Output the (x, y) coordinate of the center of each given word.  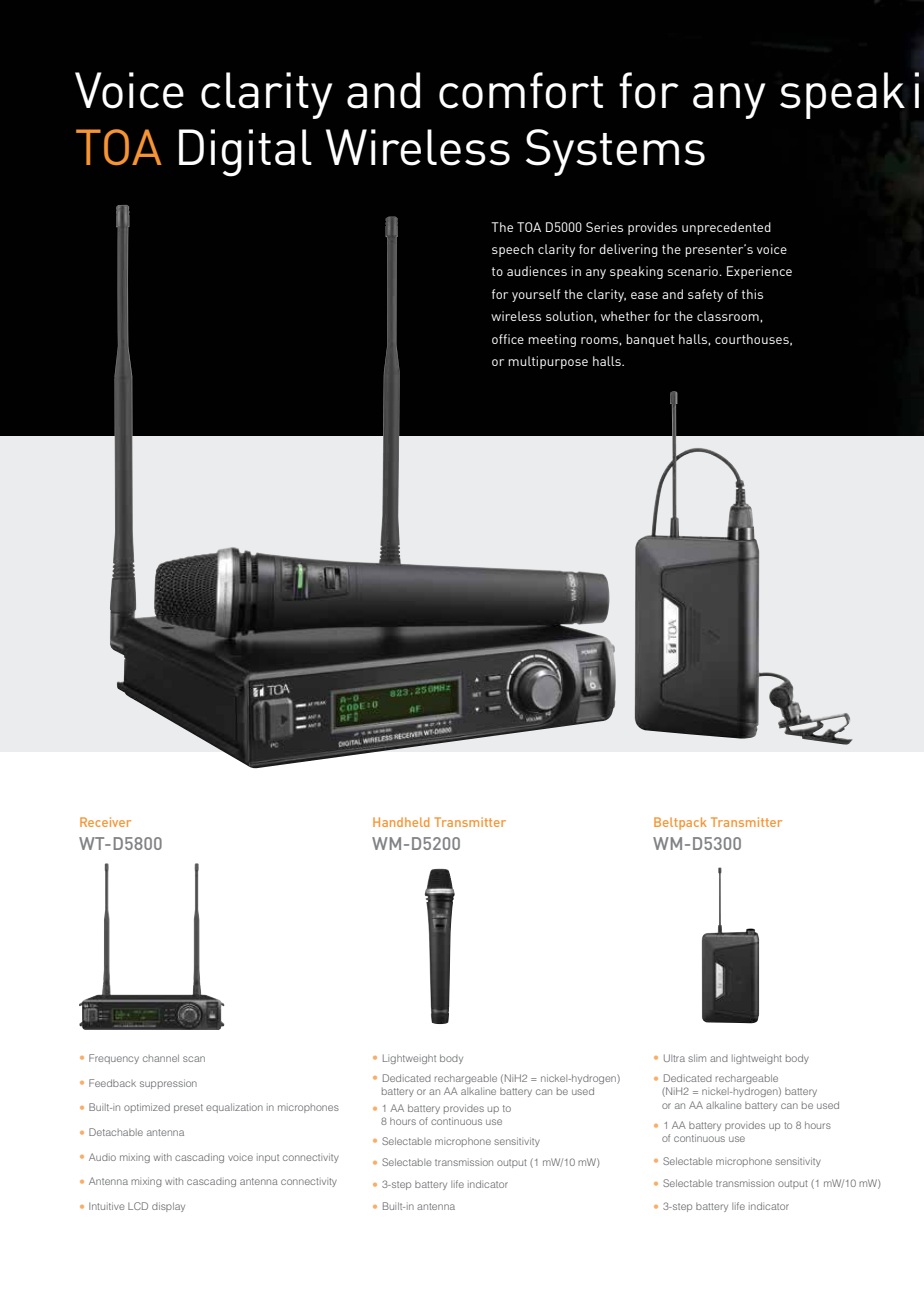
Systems (615, 152)
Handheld (401, 822)
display (168, 1207)
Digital (245, 153)
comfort (521, 90)
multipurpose (548, 362)
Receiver (105, 822)
